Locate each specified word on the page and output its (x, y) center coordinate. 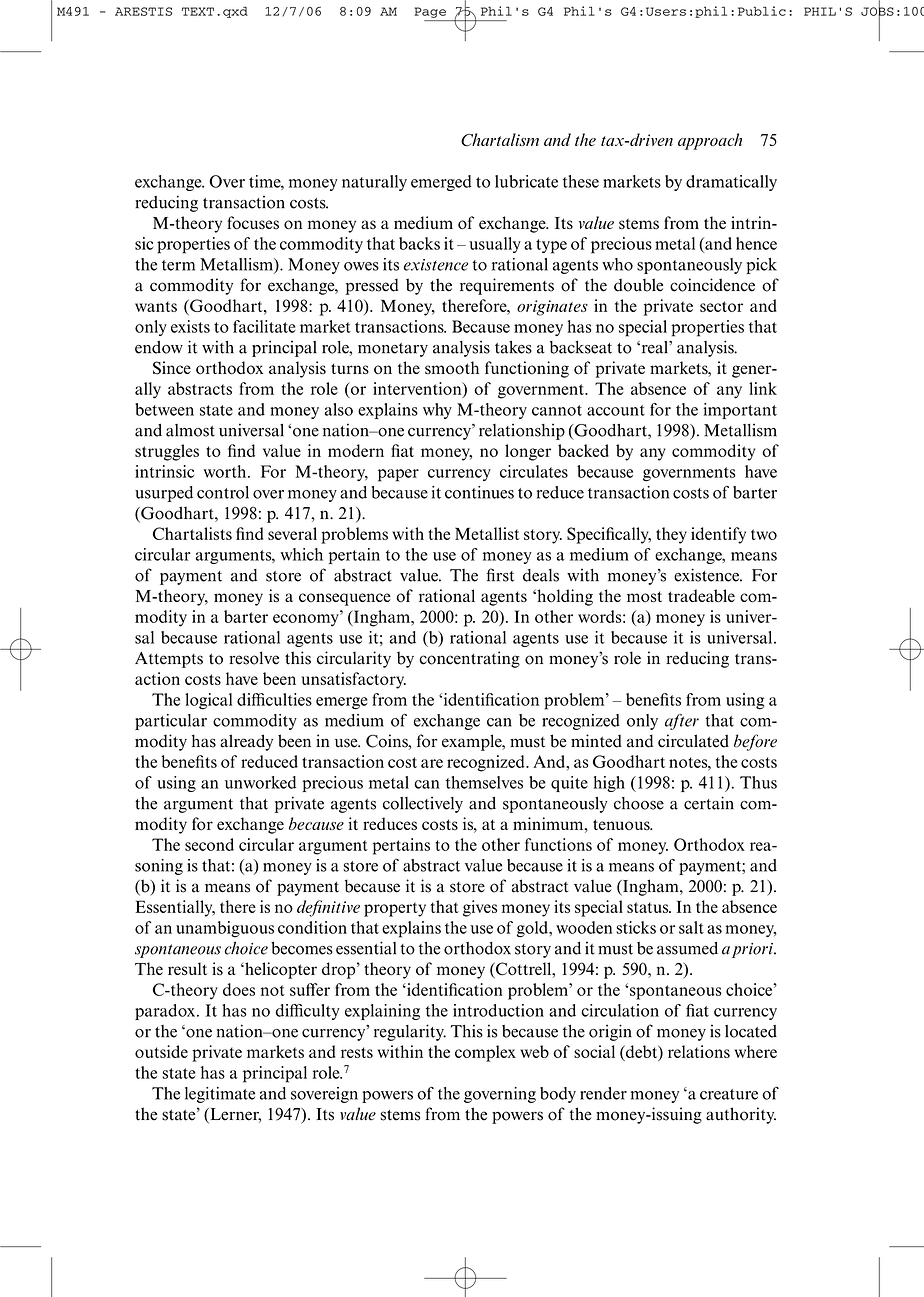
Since (172, 368)
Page (430, 12)
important (740, 411)
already (246, 742)
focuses (253, 223)
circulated (693, 741)
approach (710, 141)
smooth (452, 368)
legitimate (220, 1095)
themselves (484, 782)
